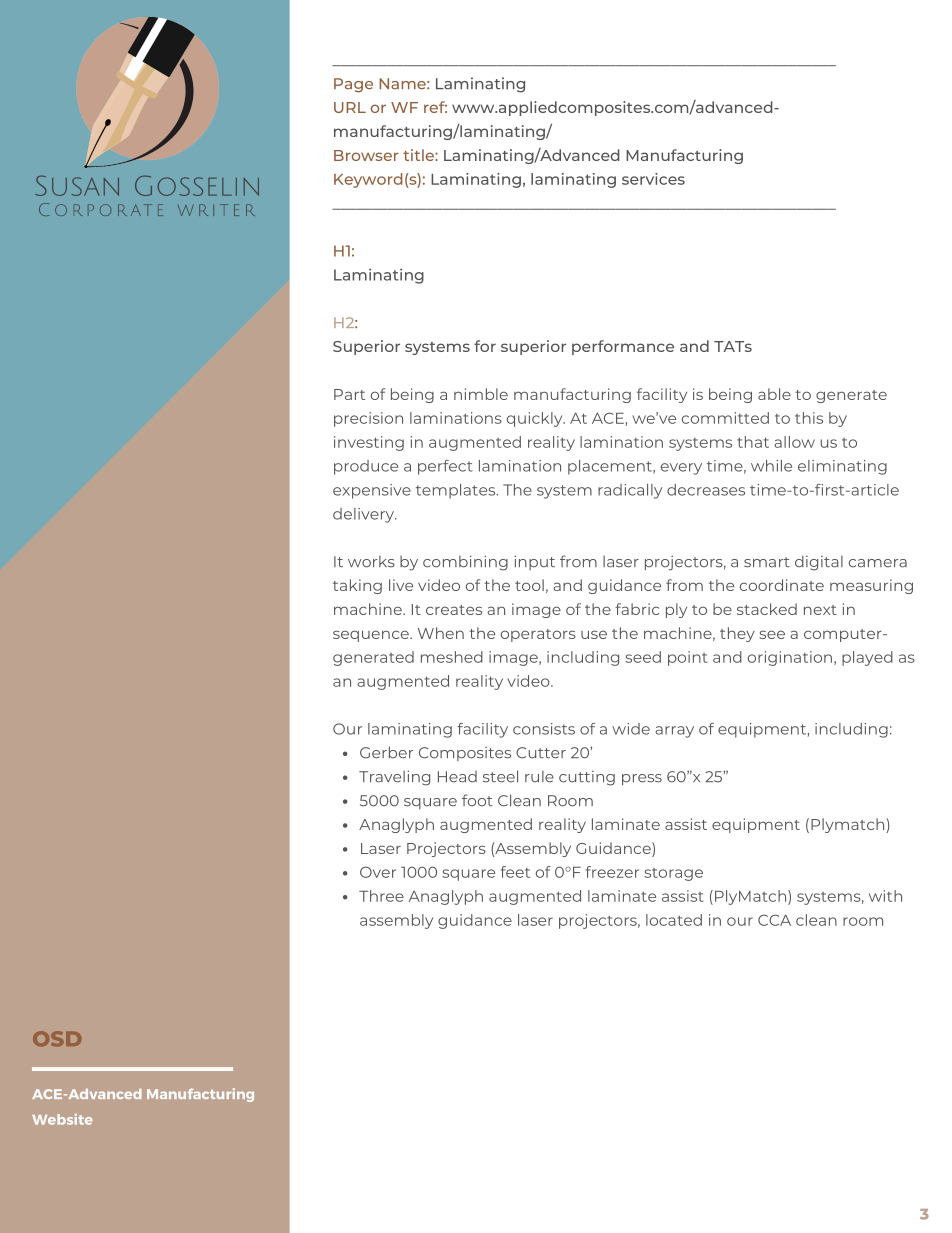 The height and width of the screenshot is (1233, 952). What do you see at coordinates (481, 394) in the screenshot?
I see `nimble` at bounding box center [481, 394].
